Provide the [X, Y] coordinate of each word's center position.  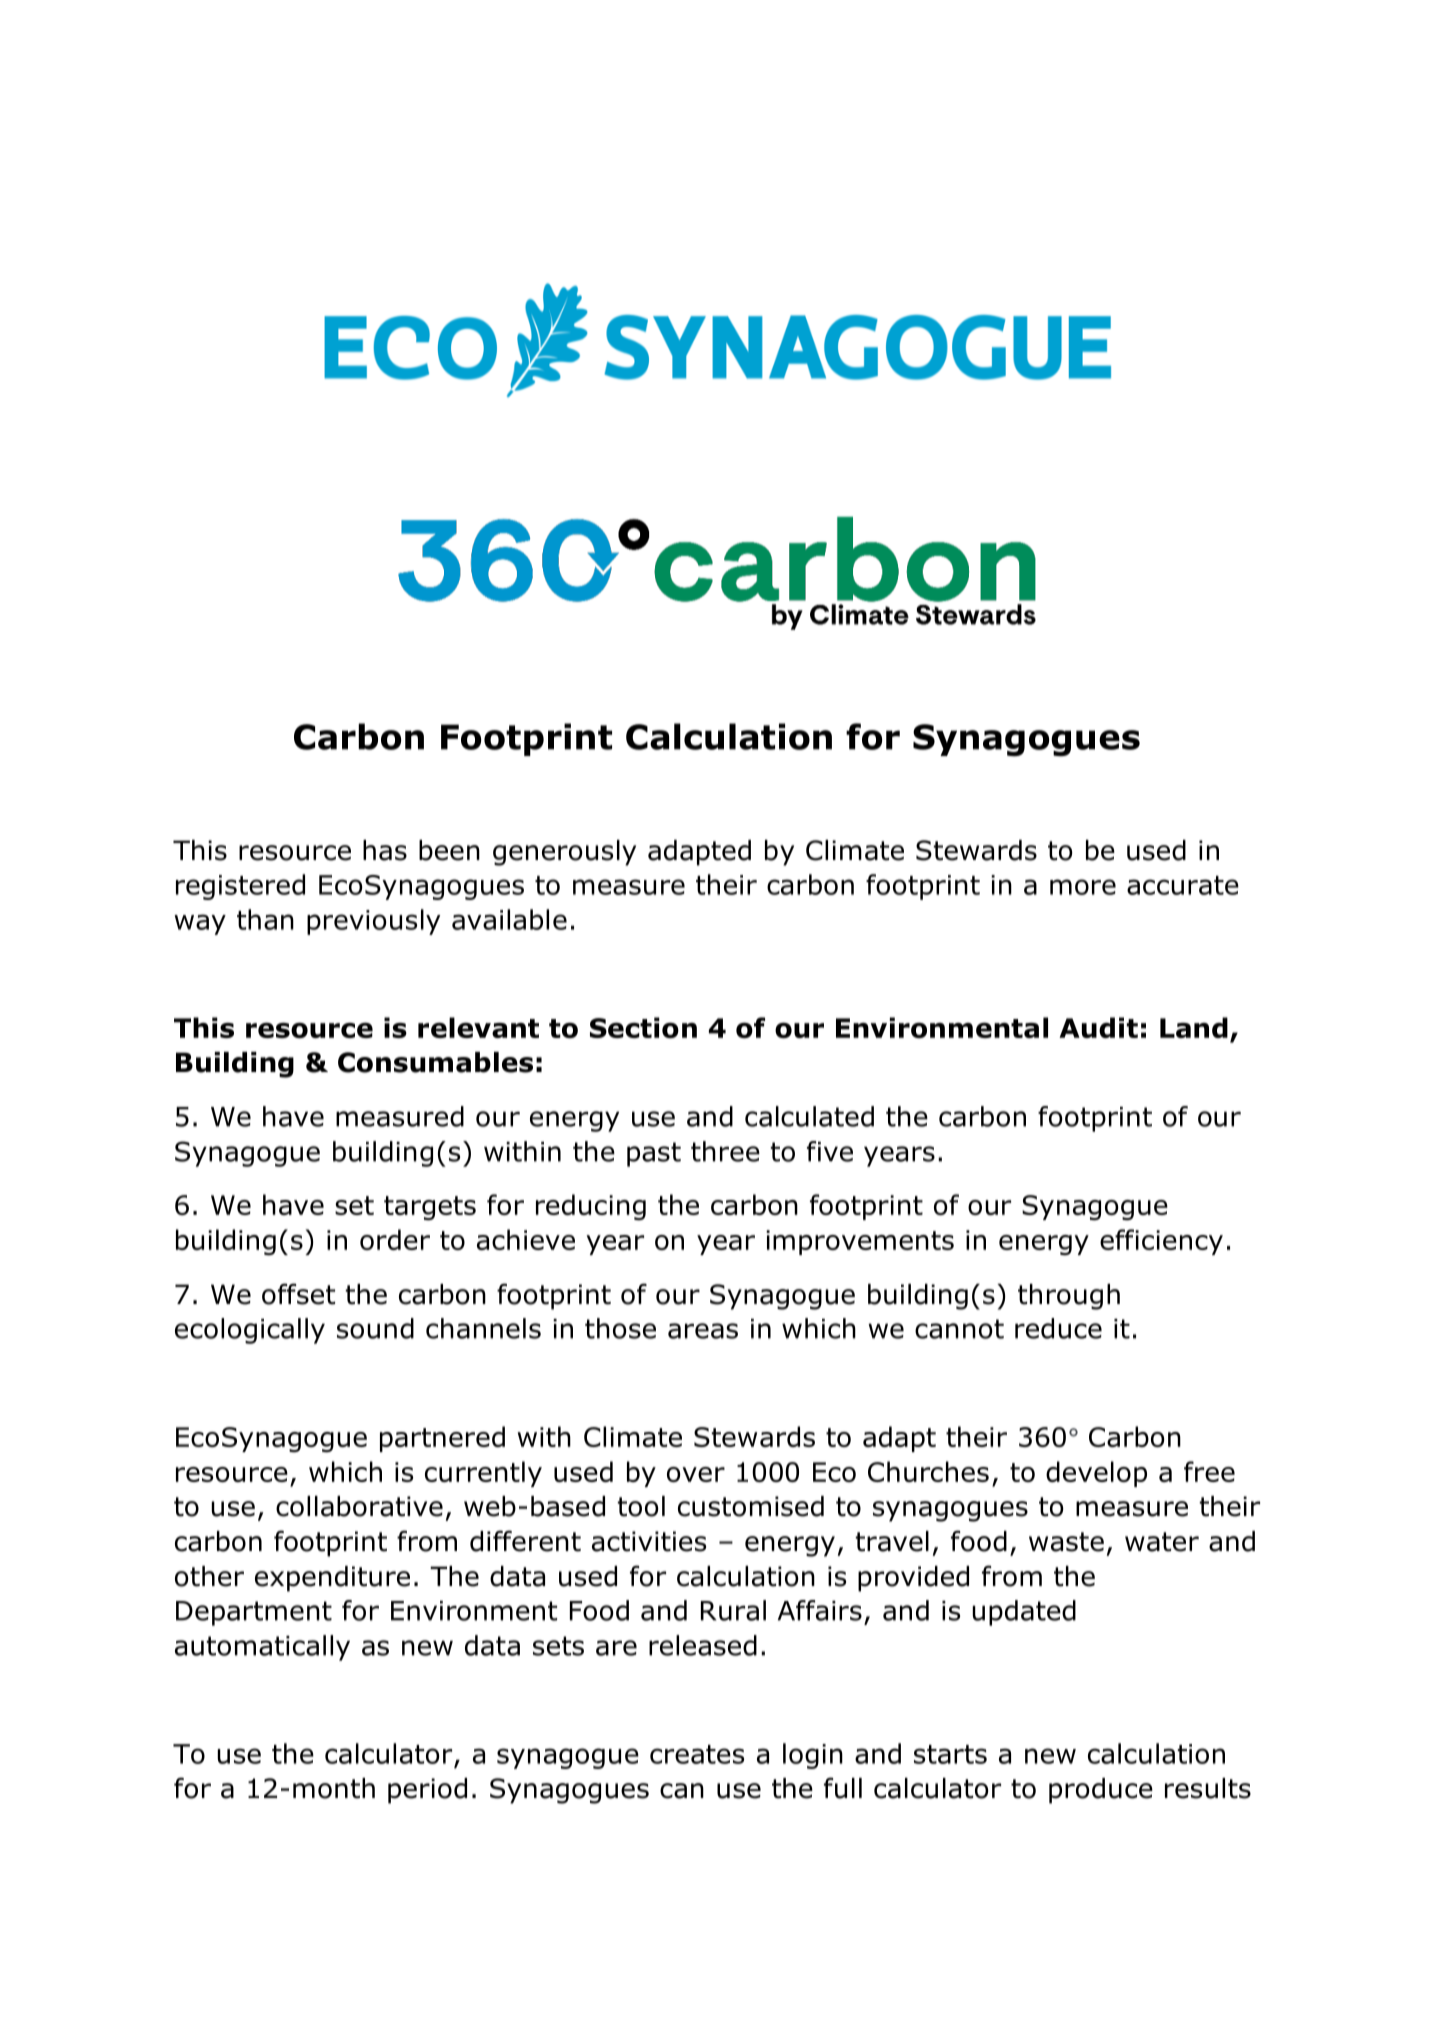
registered [240, 887]
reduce [1058, 1328]
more [1083, 887]
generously [564, 853]
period [427, 1791]
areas [703, 1331]
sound [375, 1328]
